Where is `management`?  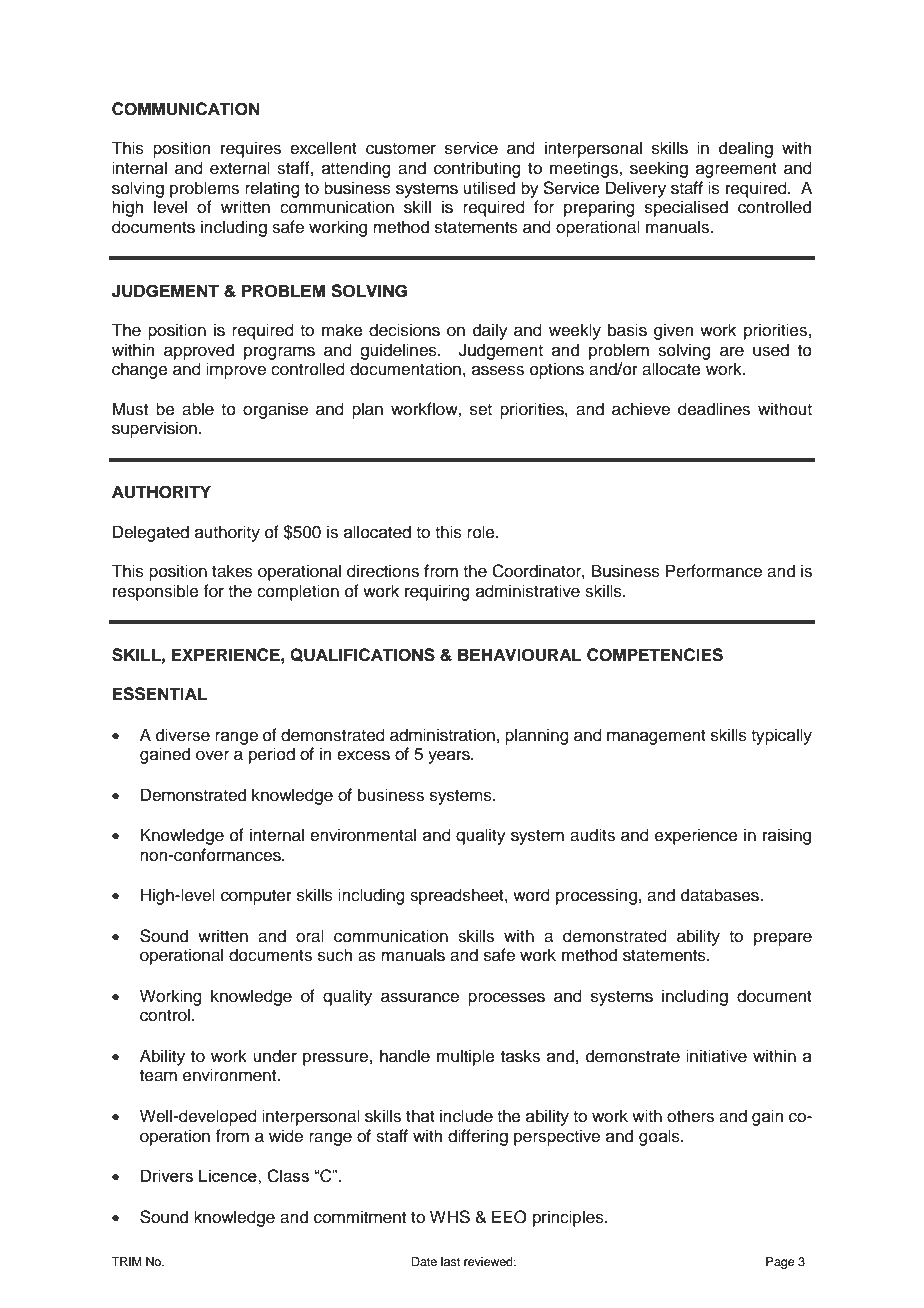 management is located at coordinates (656, 737).
